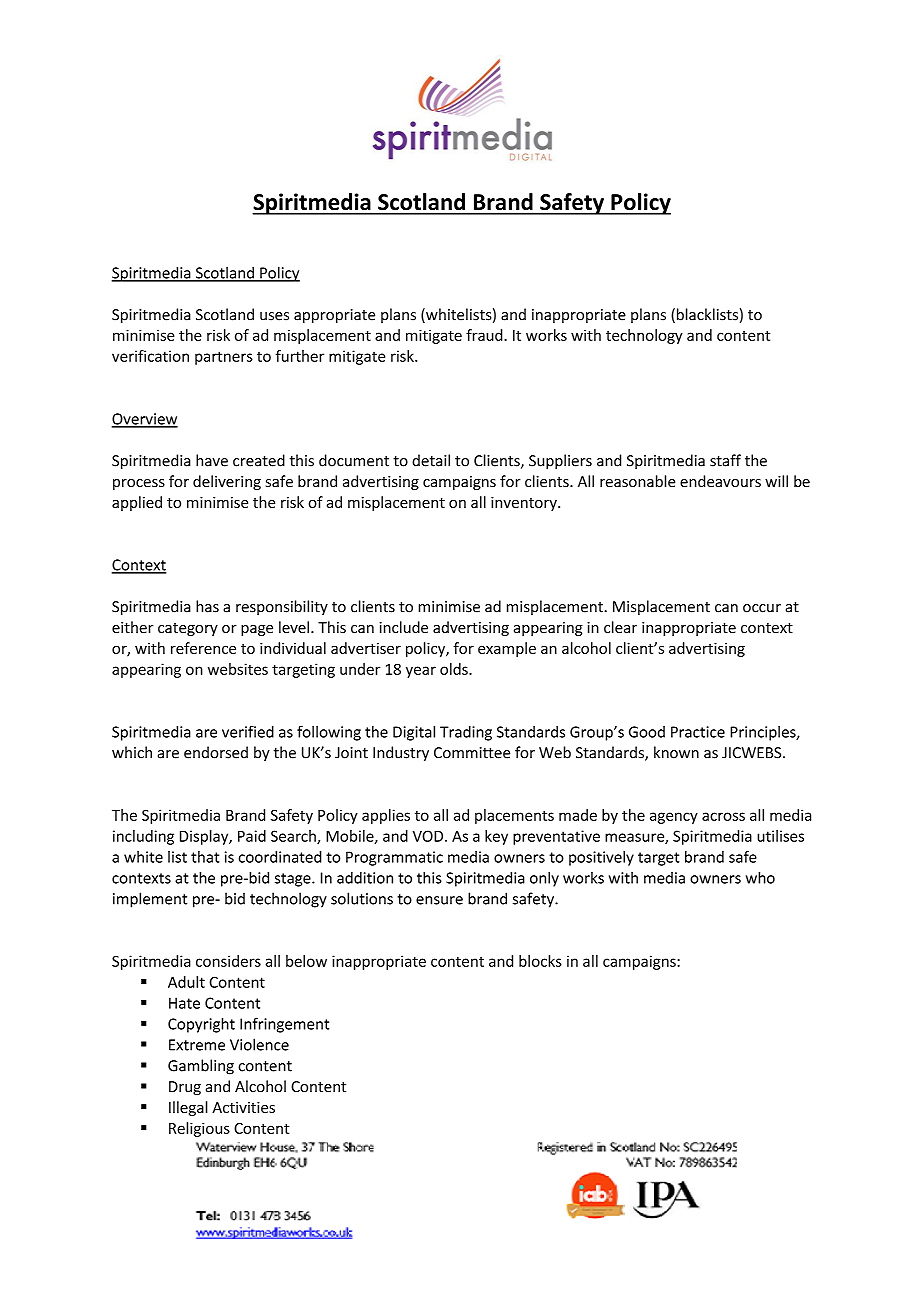 This screenshot has width=924, height=1308. I want to click on partners, so click(224, 358).
